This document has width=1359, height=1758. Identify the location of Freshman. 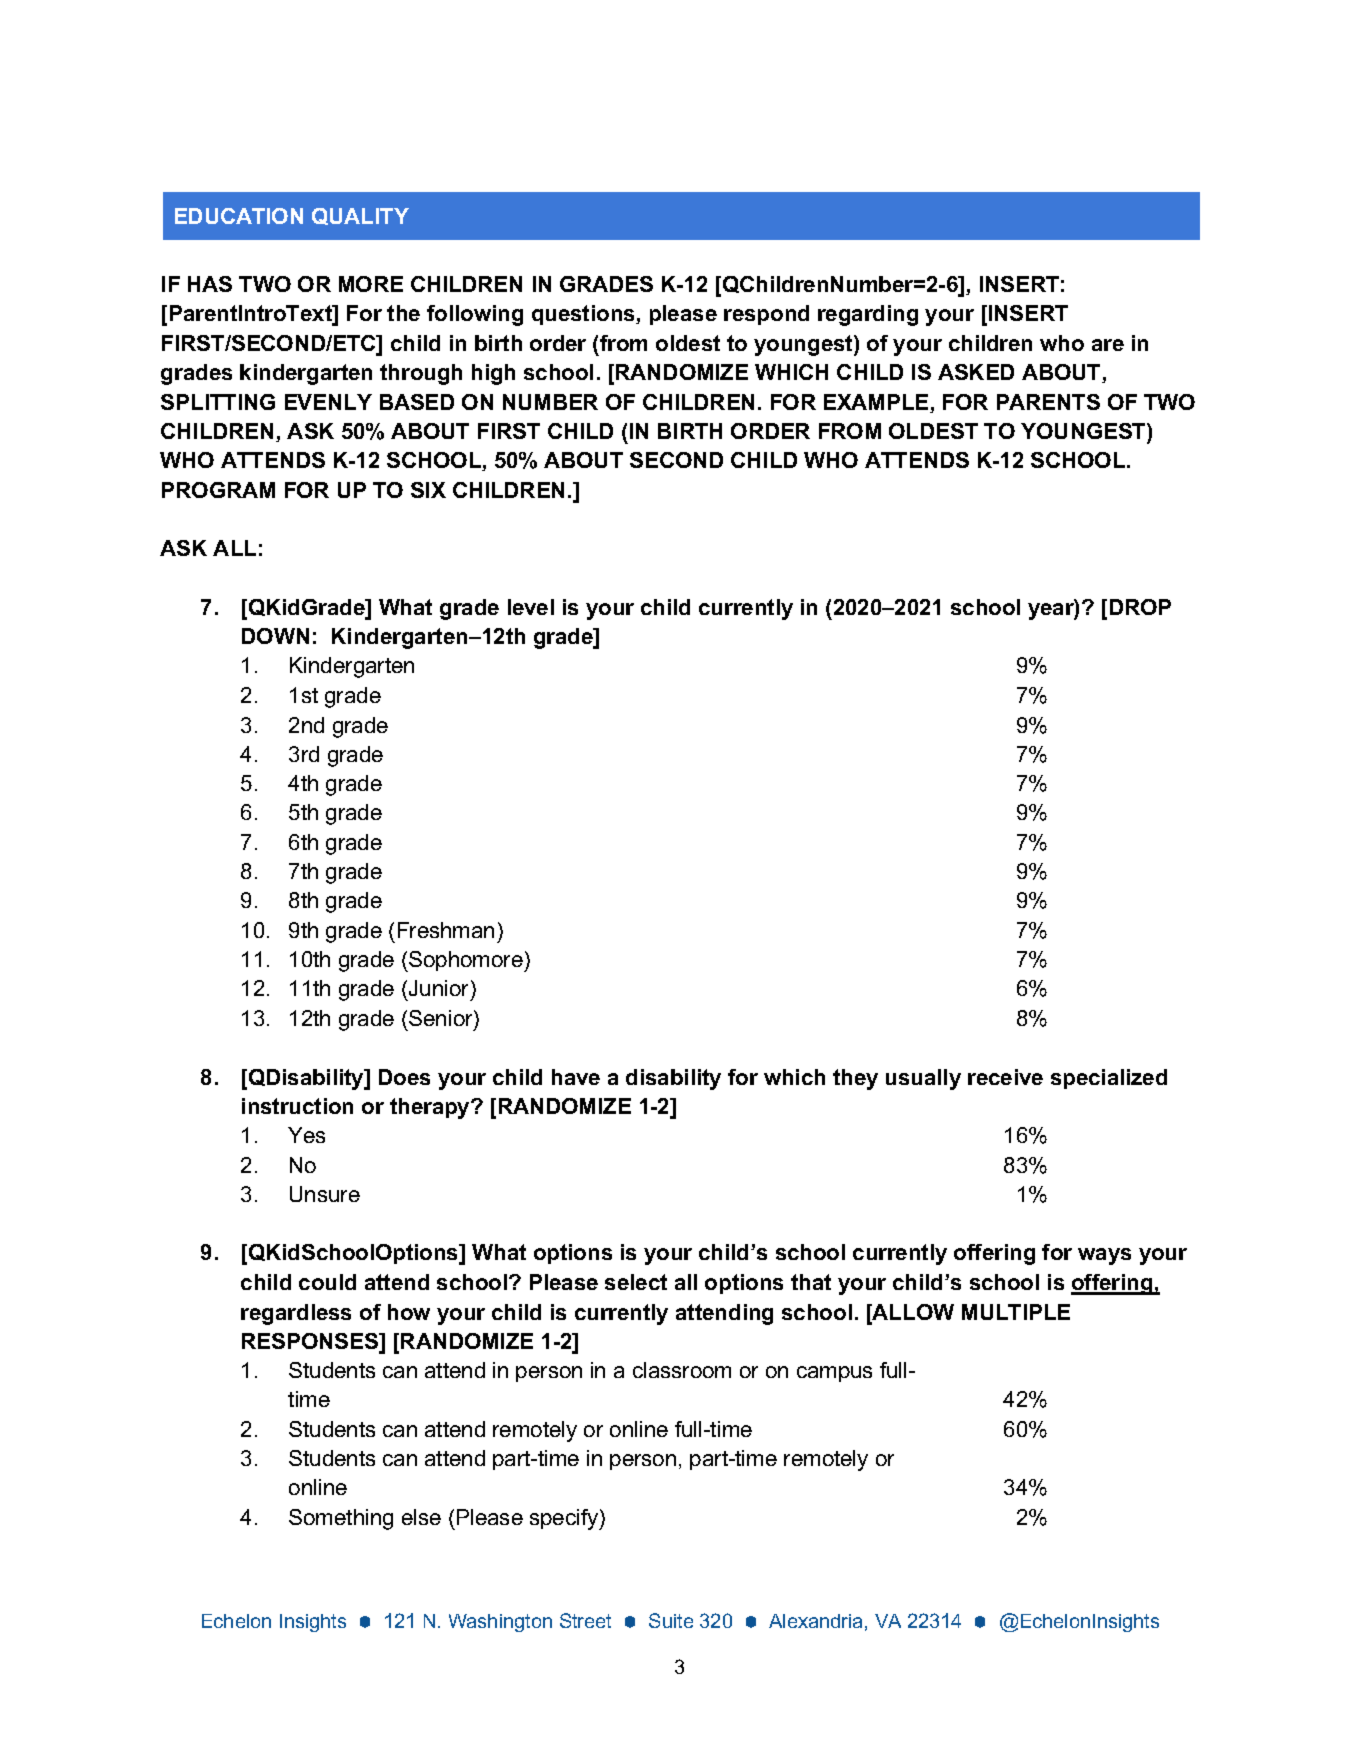
(446, 930).
